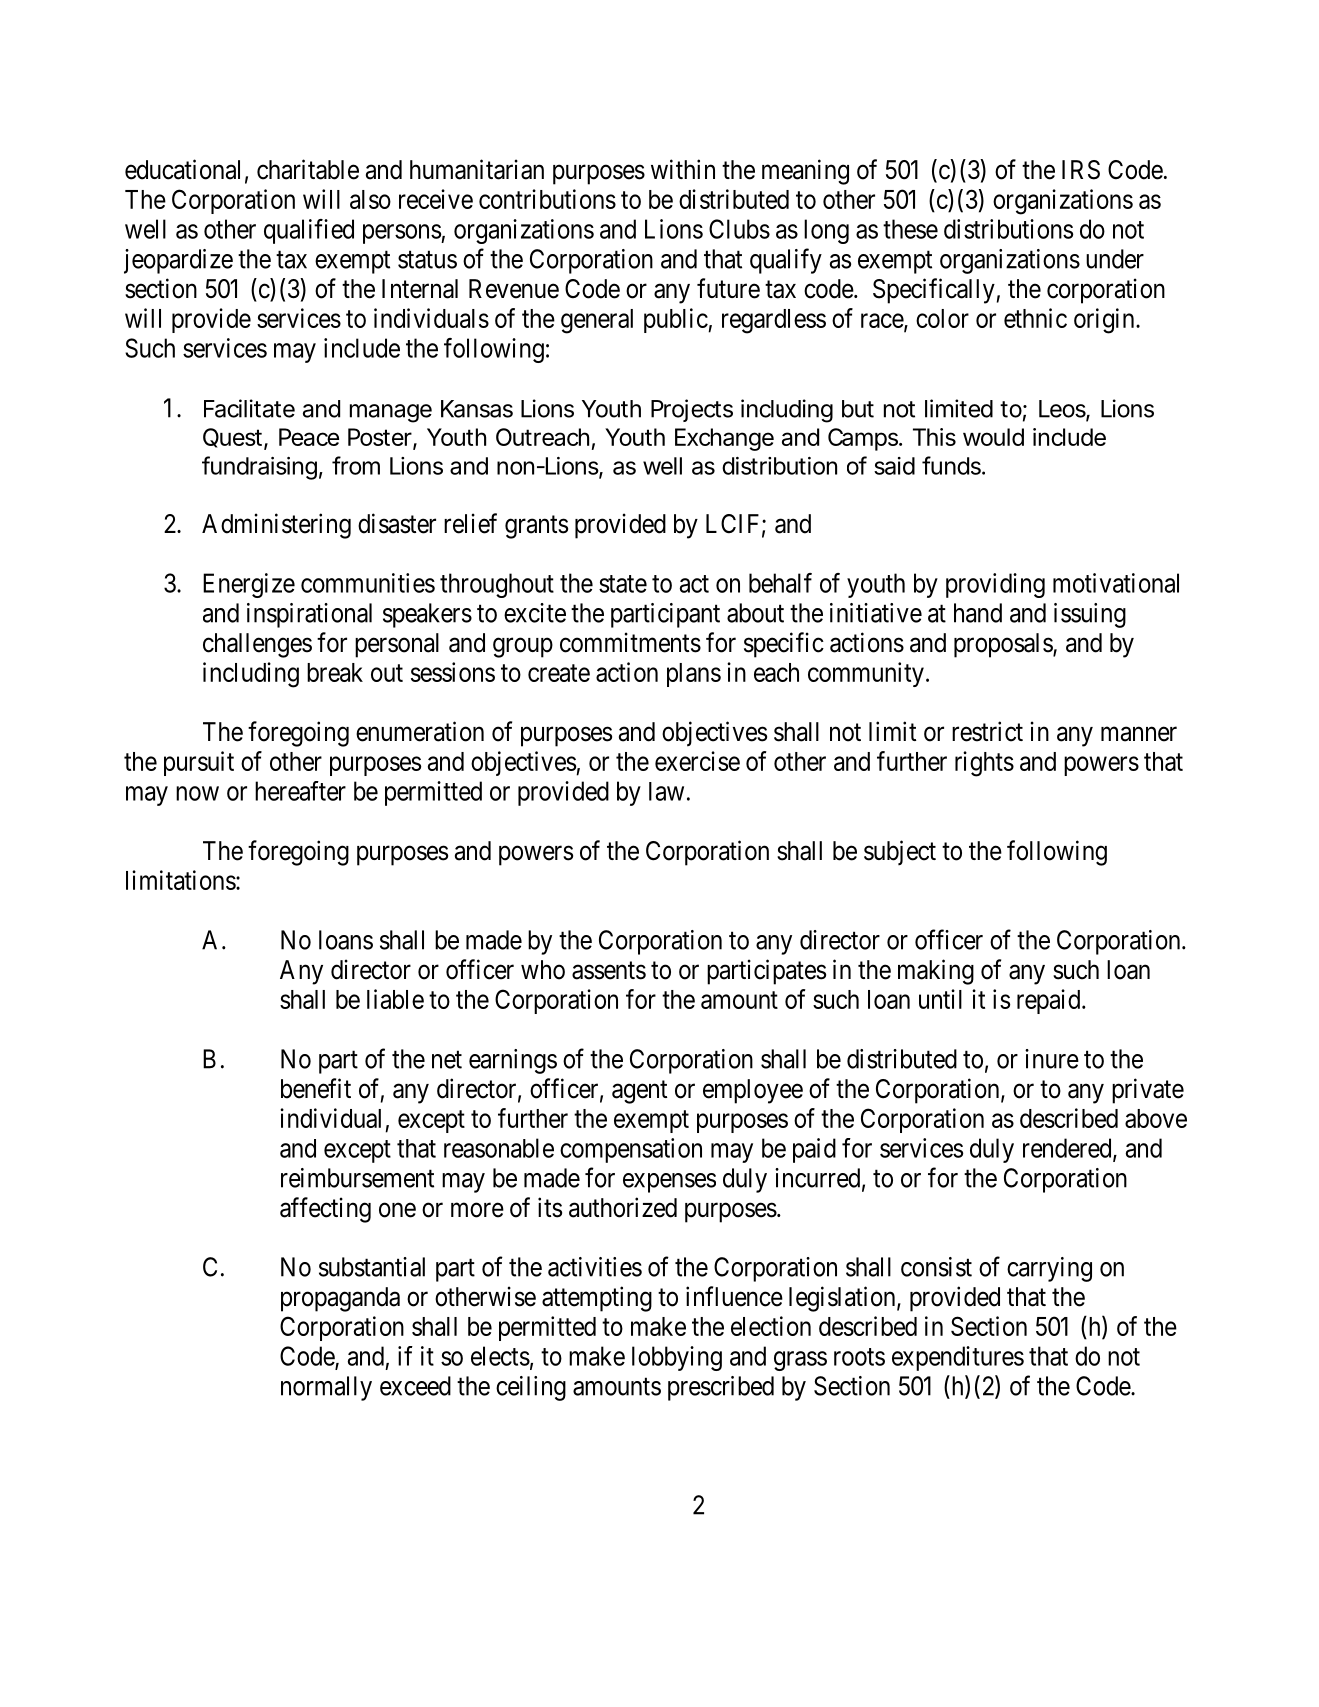 The image size is (1319, 1707). What do you see at coordinates (300, 791) in the screenshot?
I see `hereafter` at bounding box center [300, 791].
